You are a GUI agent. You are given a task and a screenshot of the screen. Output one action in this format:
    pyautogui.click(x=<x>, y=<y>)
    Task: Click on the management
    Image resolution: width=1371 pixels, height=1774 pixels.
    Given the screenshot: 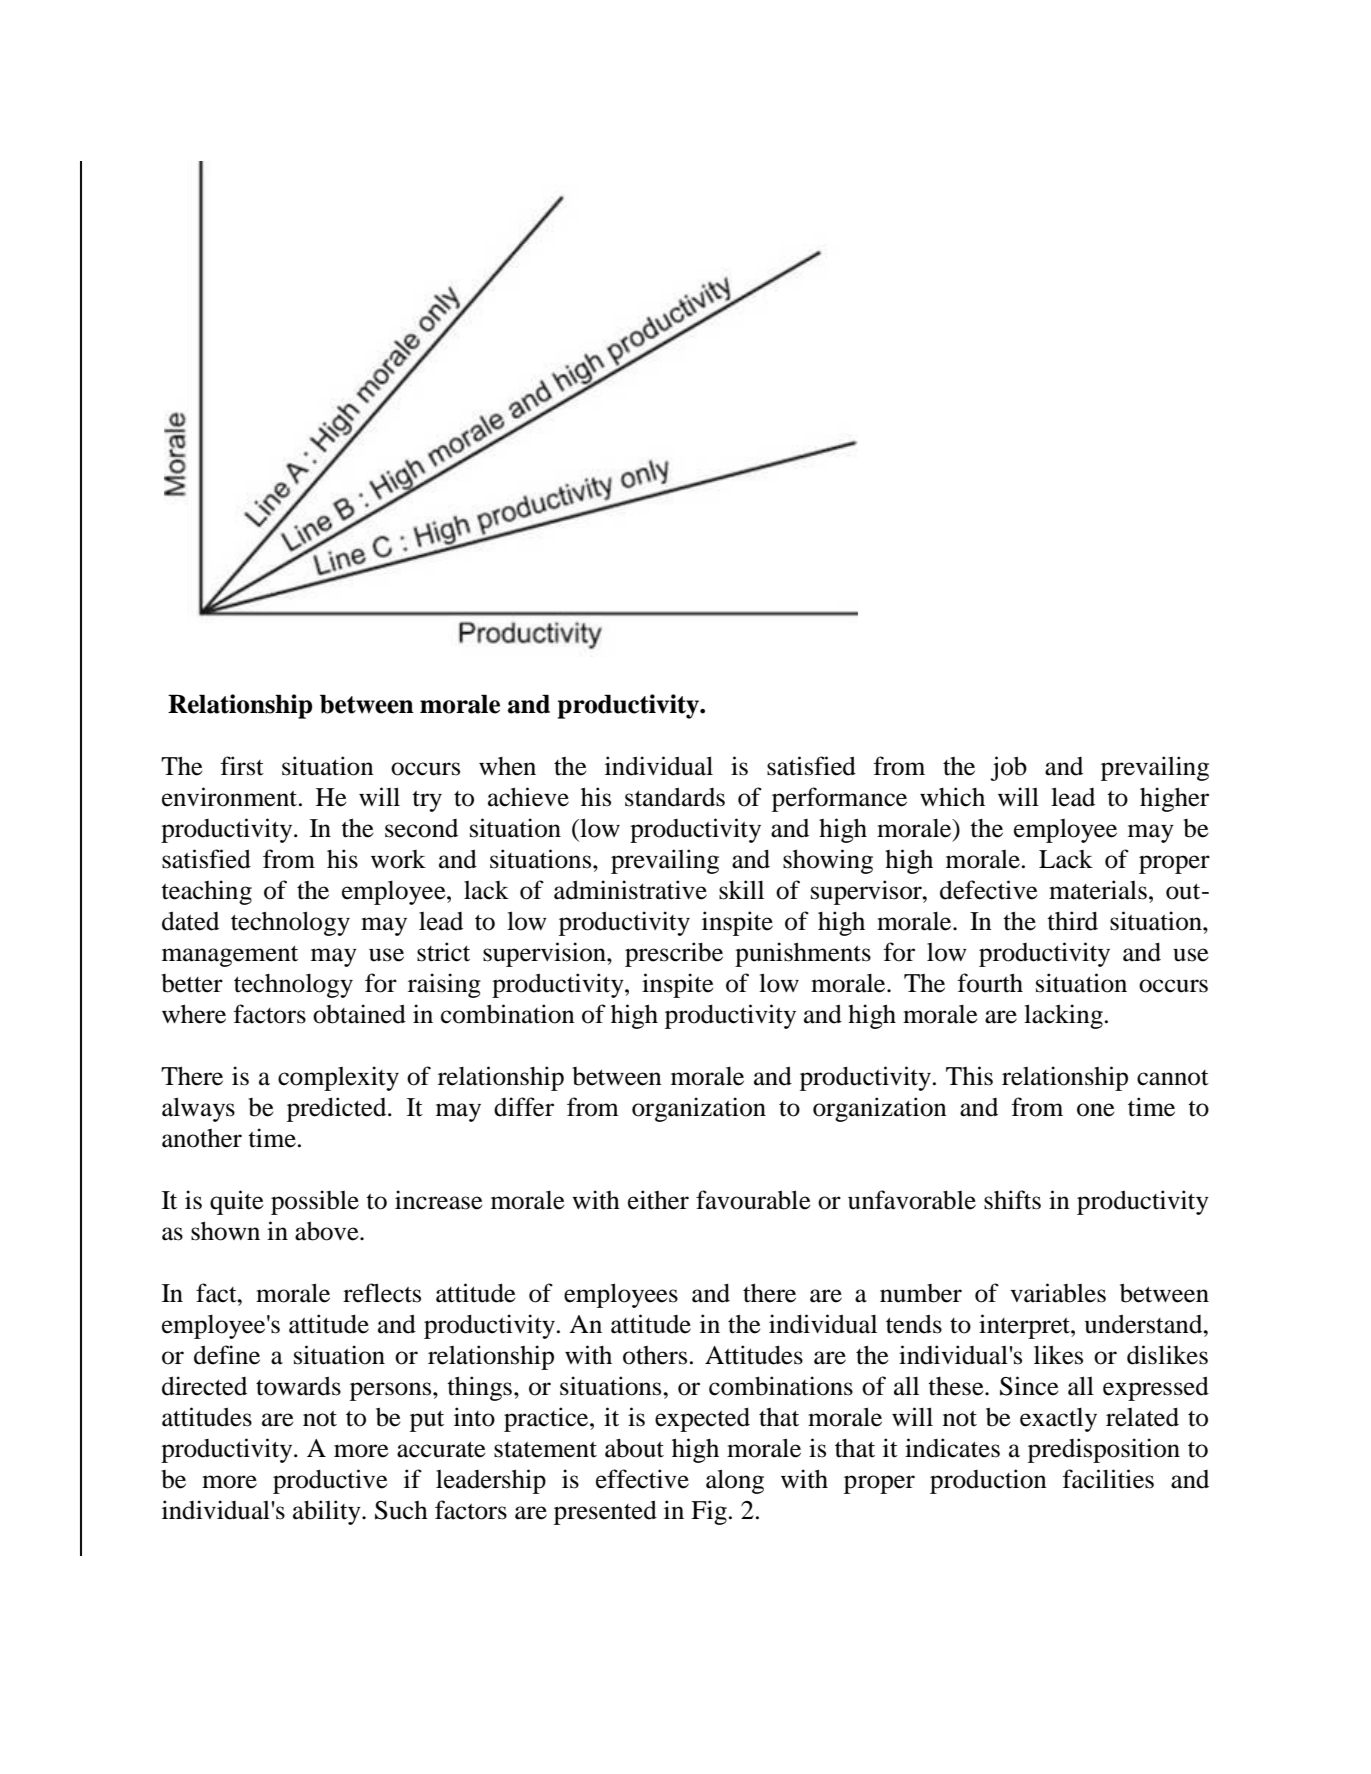 What is the action you would take?
    pyautogui.click(x=230, y=956)
